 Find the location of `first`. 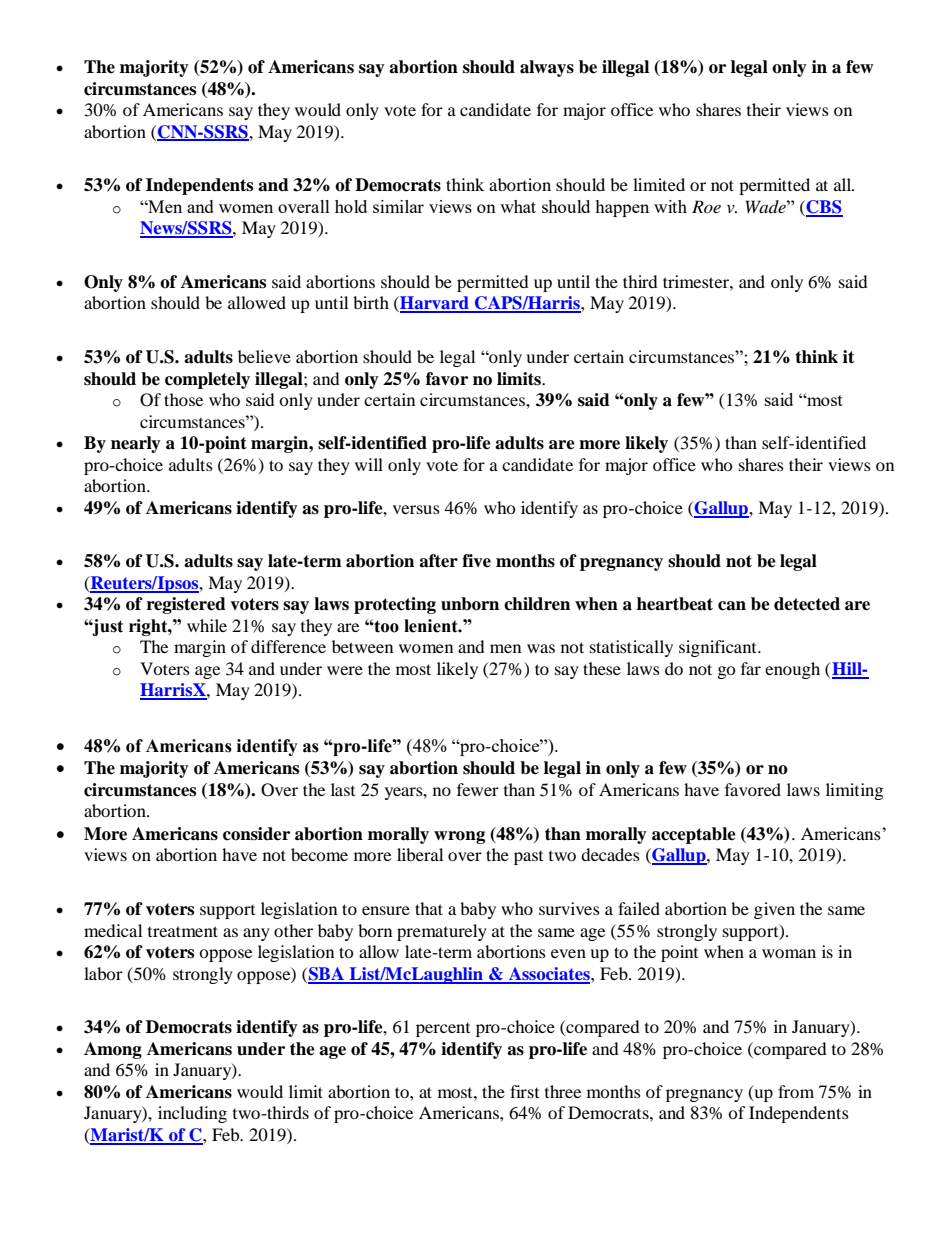

first is located at coordinates (524, 1091).
